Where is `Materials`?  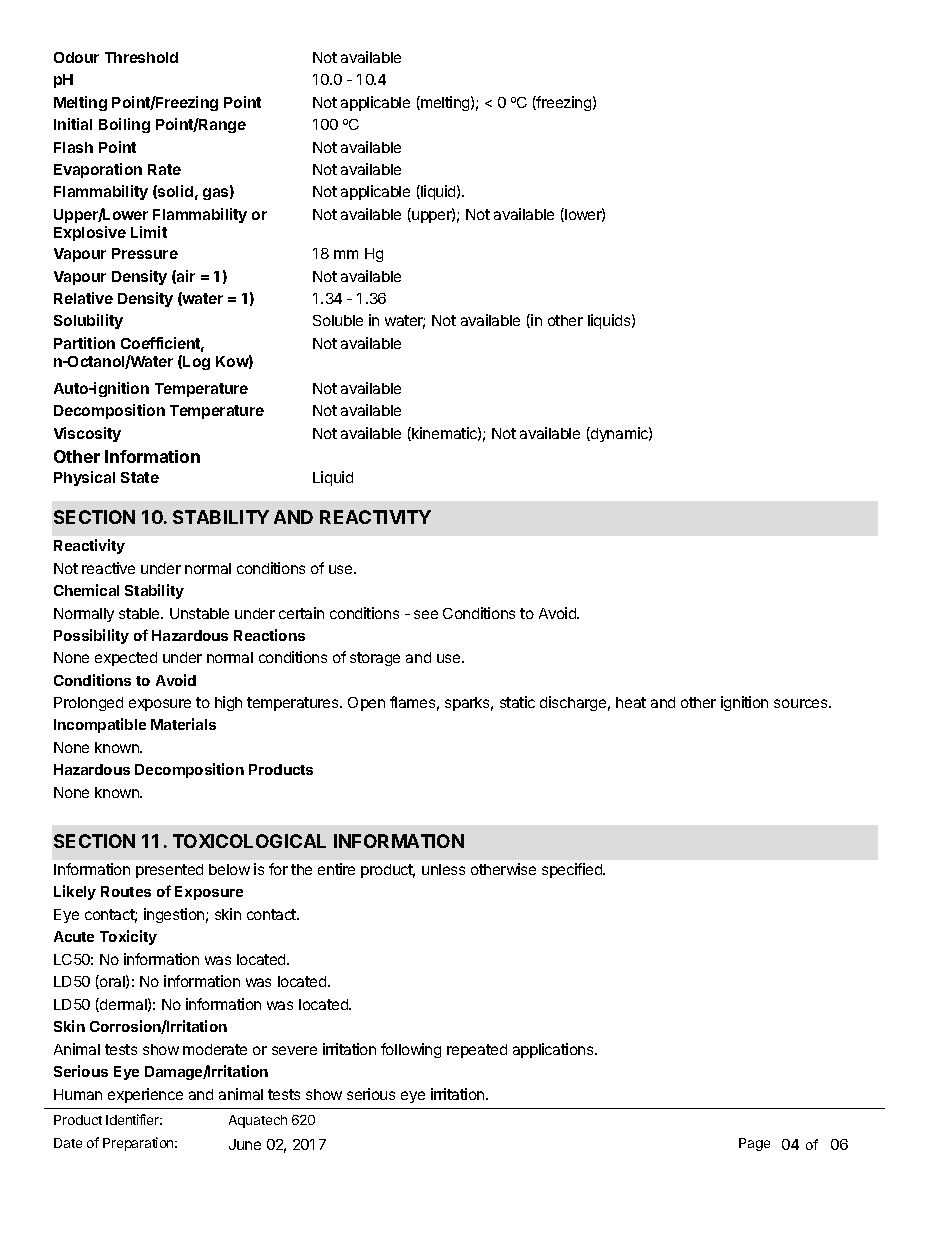
Materials is located at coordinates (183, 724).
